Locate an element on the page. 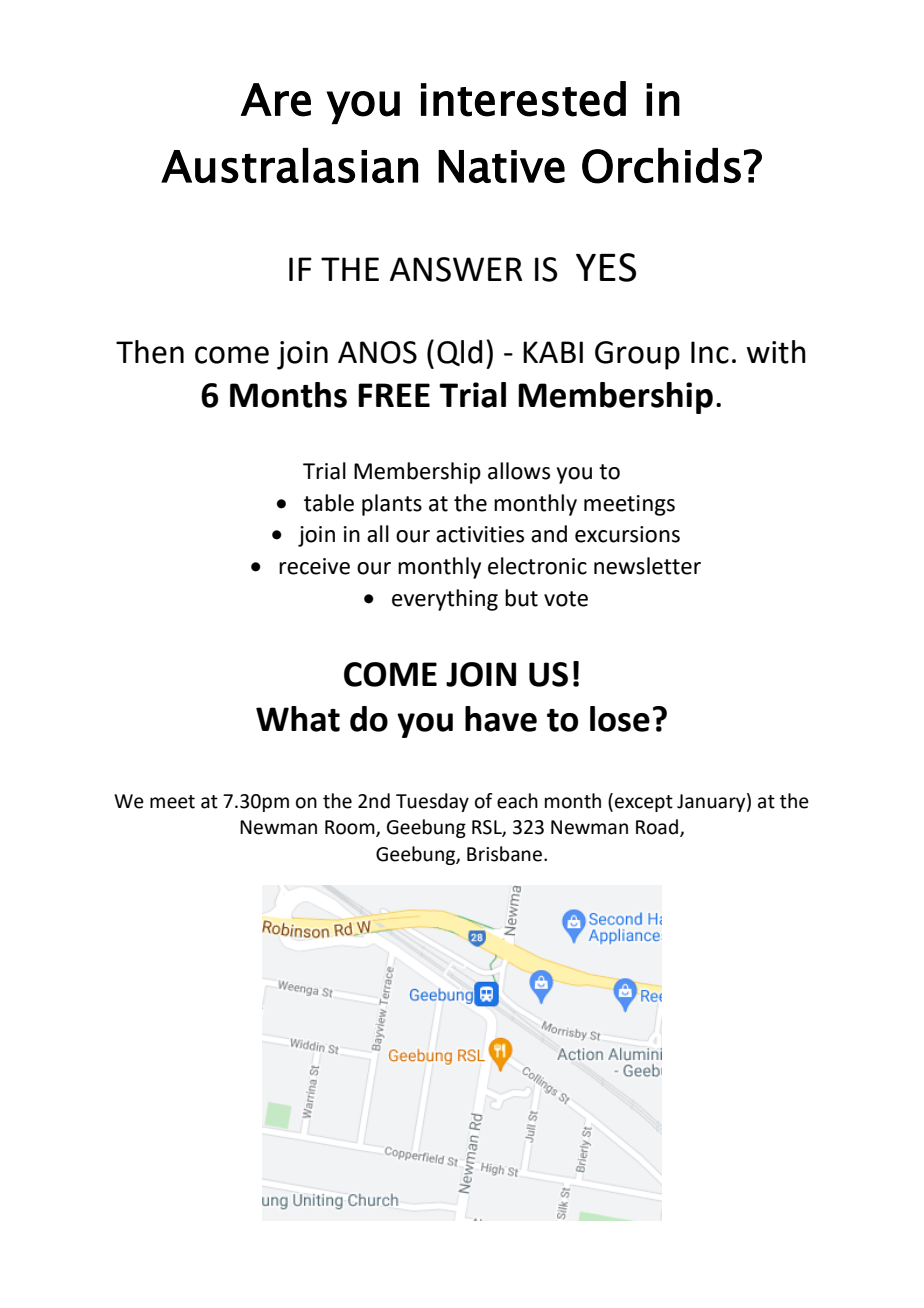  everything is located at coordinates (445, 600).
